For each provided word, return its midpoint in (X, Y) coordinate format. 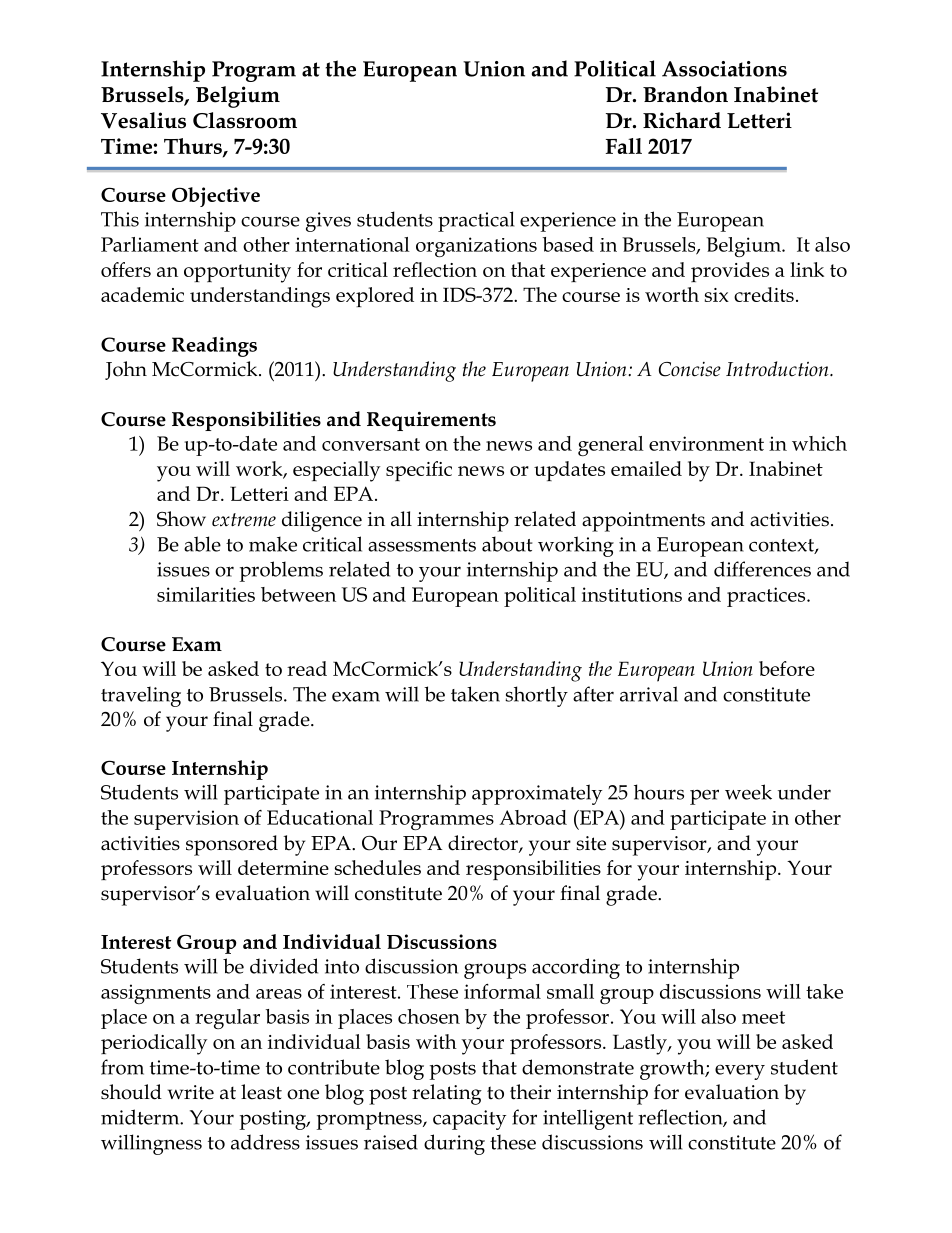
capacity (469, 1120)
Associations (724, 69)
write (191, 1092)
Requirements (431, 421)
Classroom (245, 120)
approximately (537, 794)
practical (476, 221)
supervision (186, 820)
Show (181, 519)
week (748, 792)
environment (706, 443)
